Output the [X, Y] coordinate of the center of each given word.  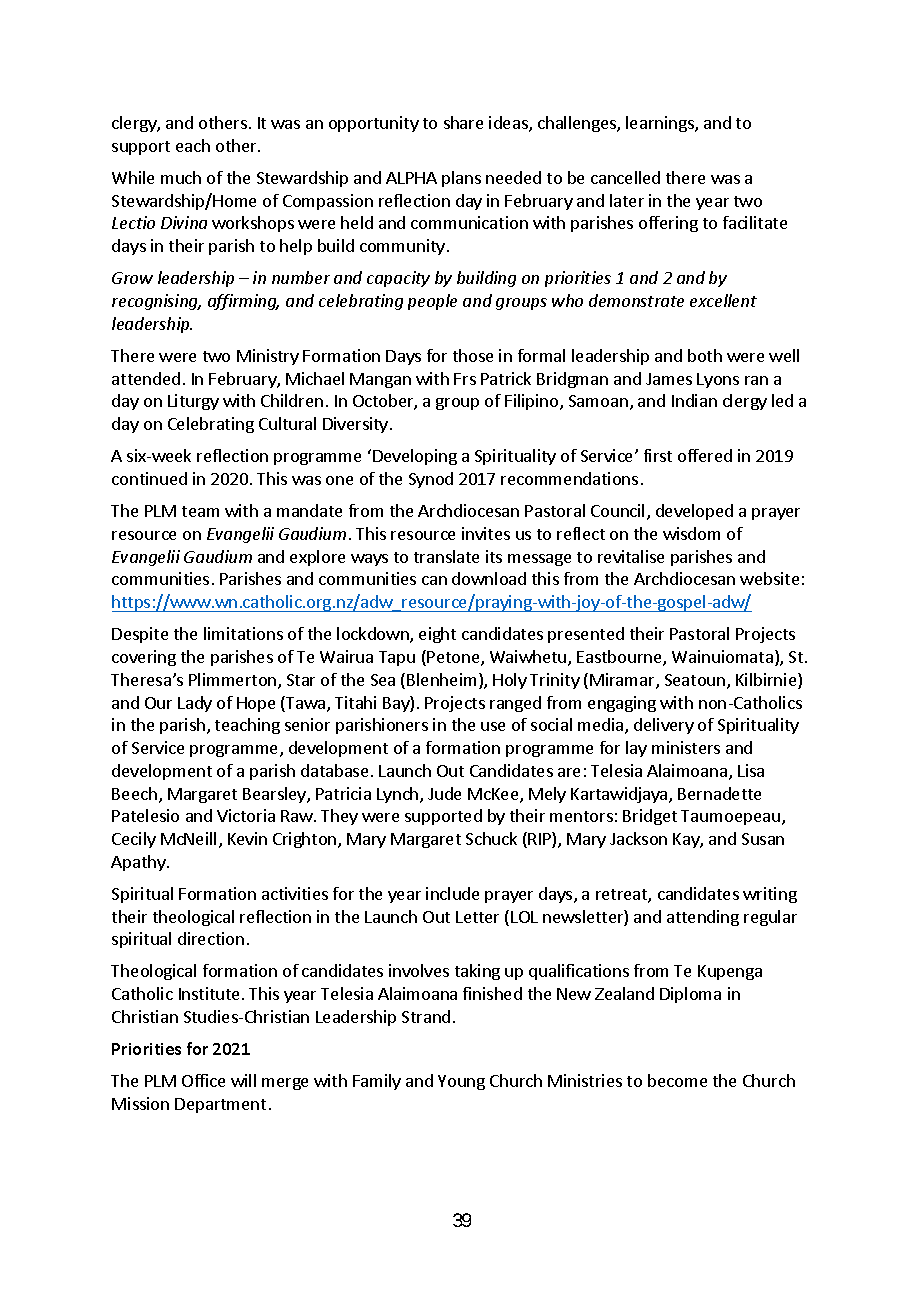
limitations [243, 633]
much [181, 177]
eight [437, 635]
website [769, 578]
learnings [661, 124]
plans [461, 179]
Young [461, 1082]
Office [203, 1080]
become [677, 1080]
